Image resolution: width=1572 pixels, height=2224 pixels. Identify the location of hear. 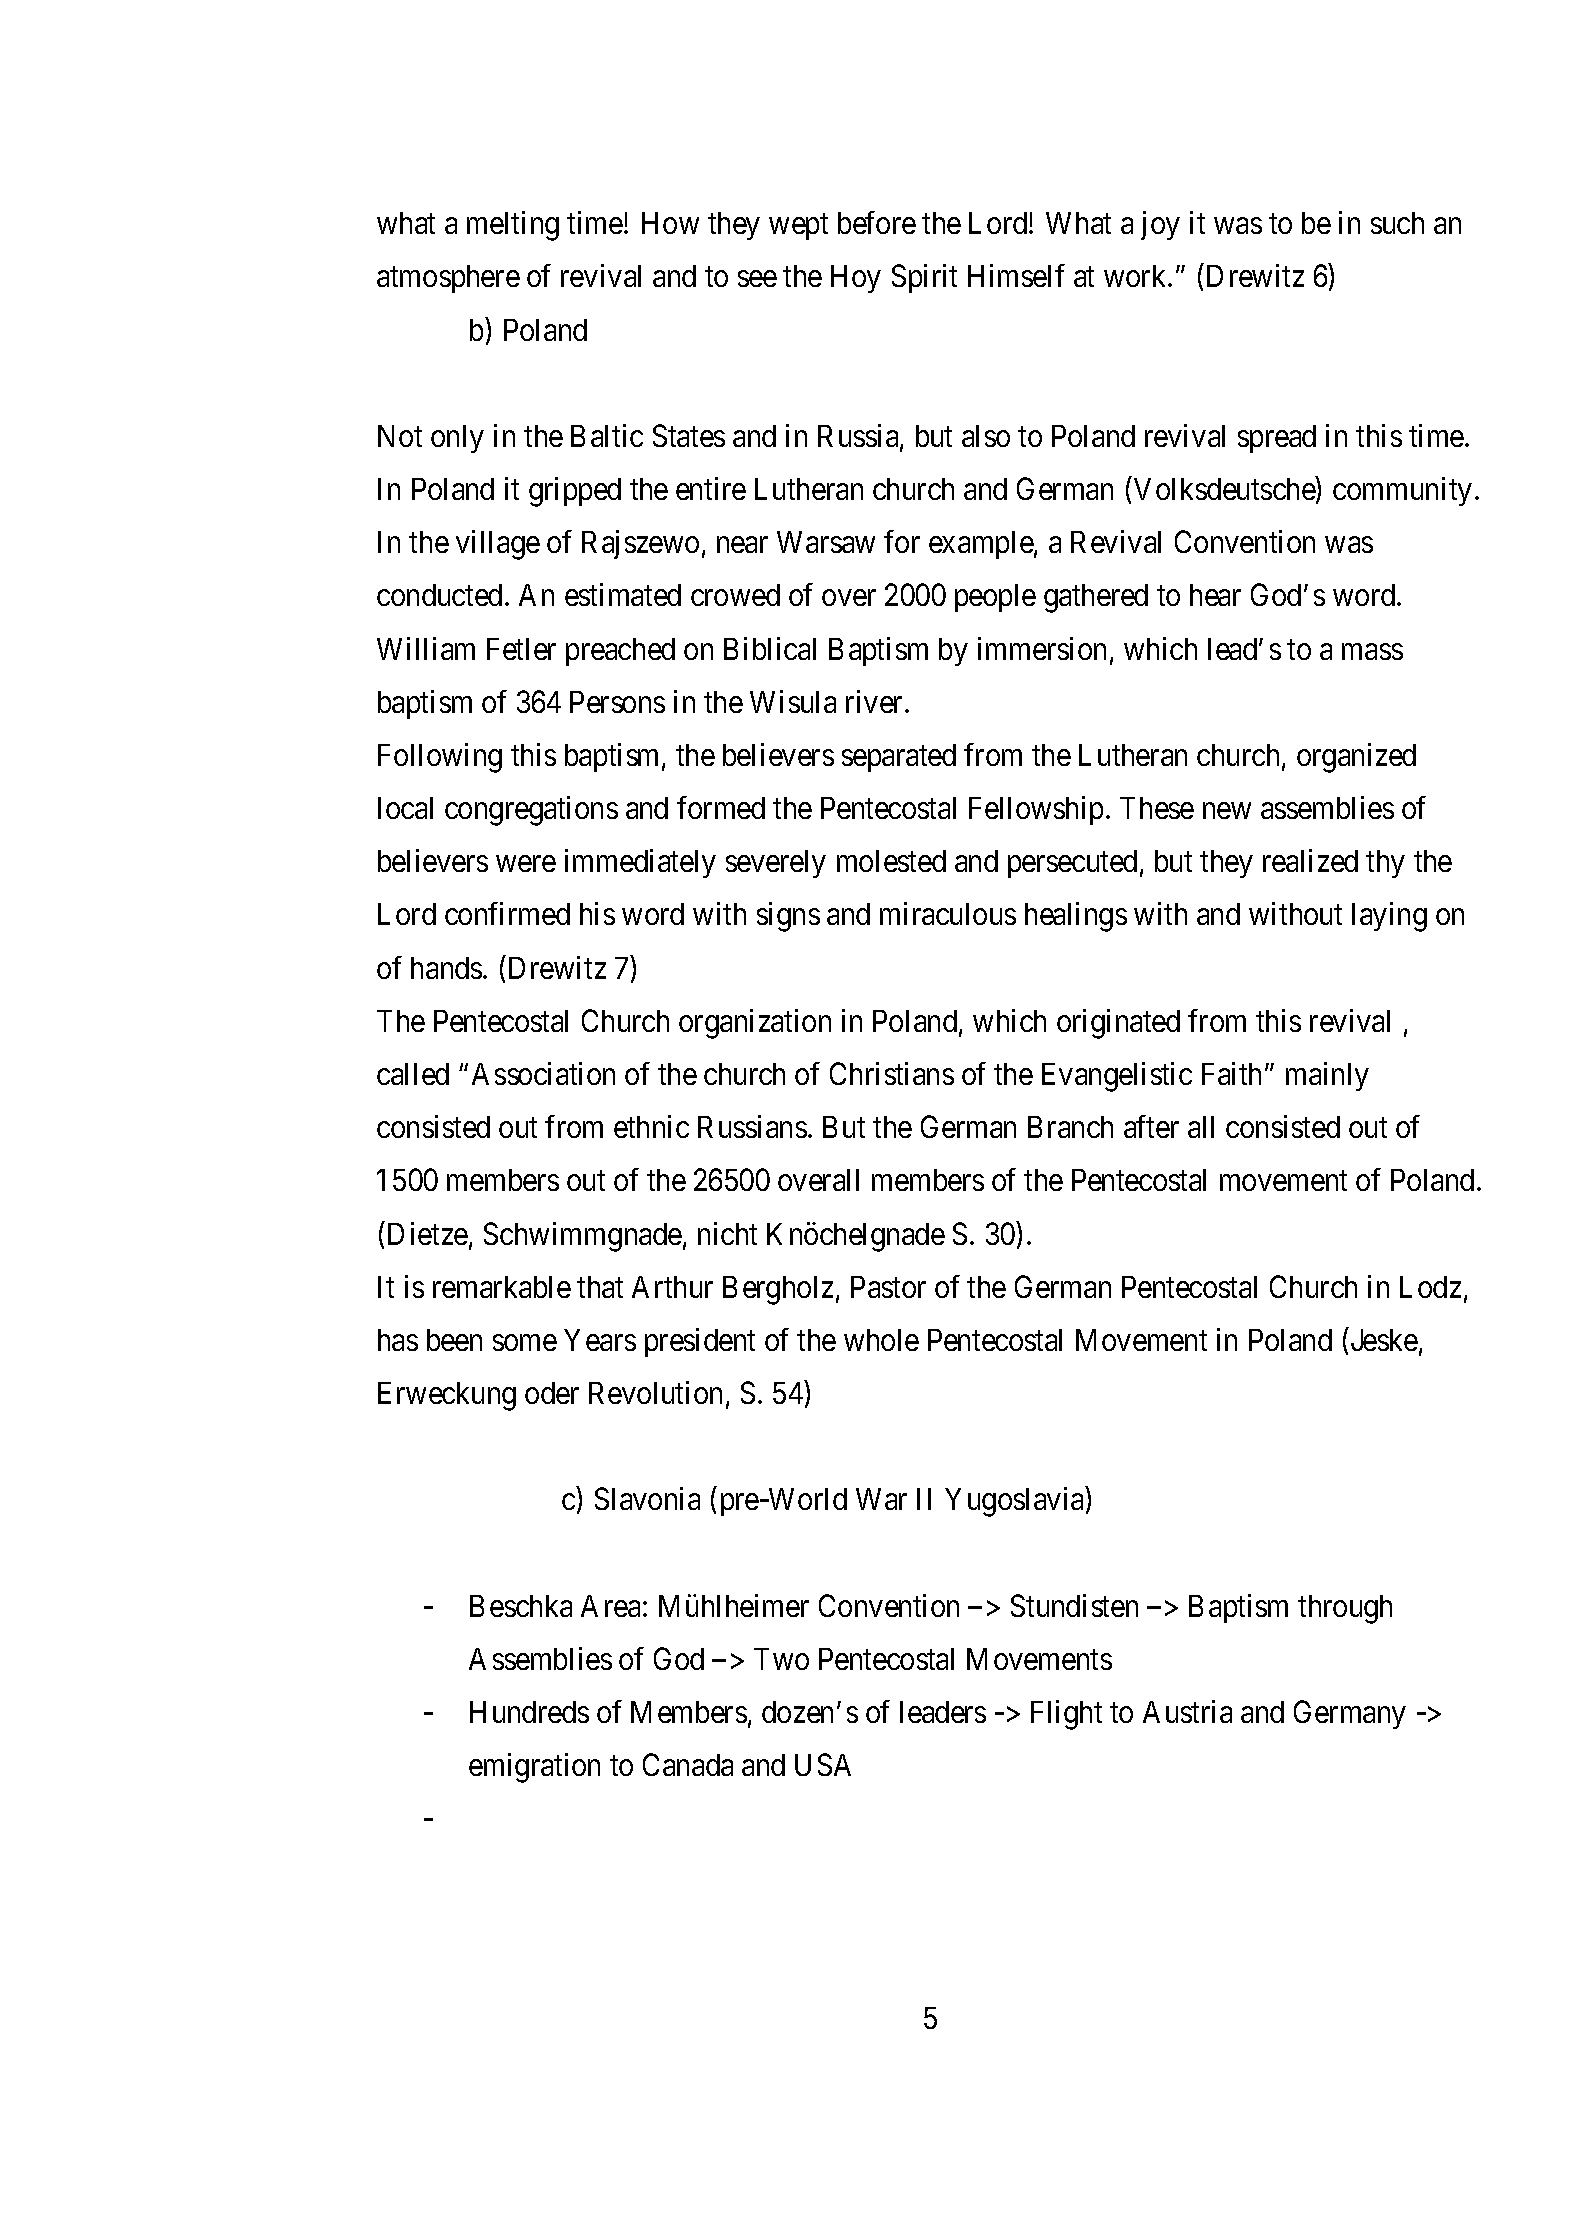
(1215, 595).
